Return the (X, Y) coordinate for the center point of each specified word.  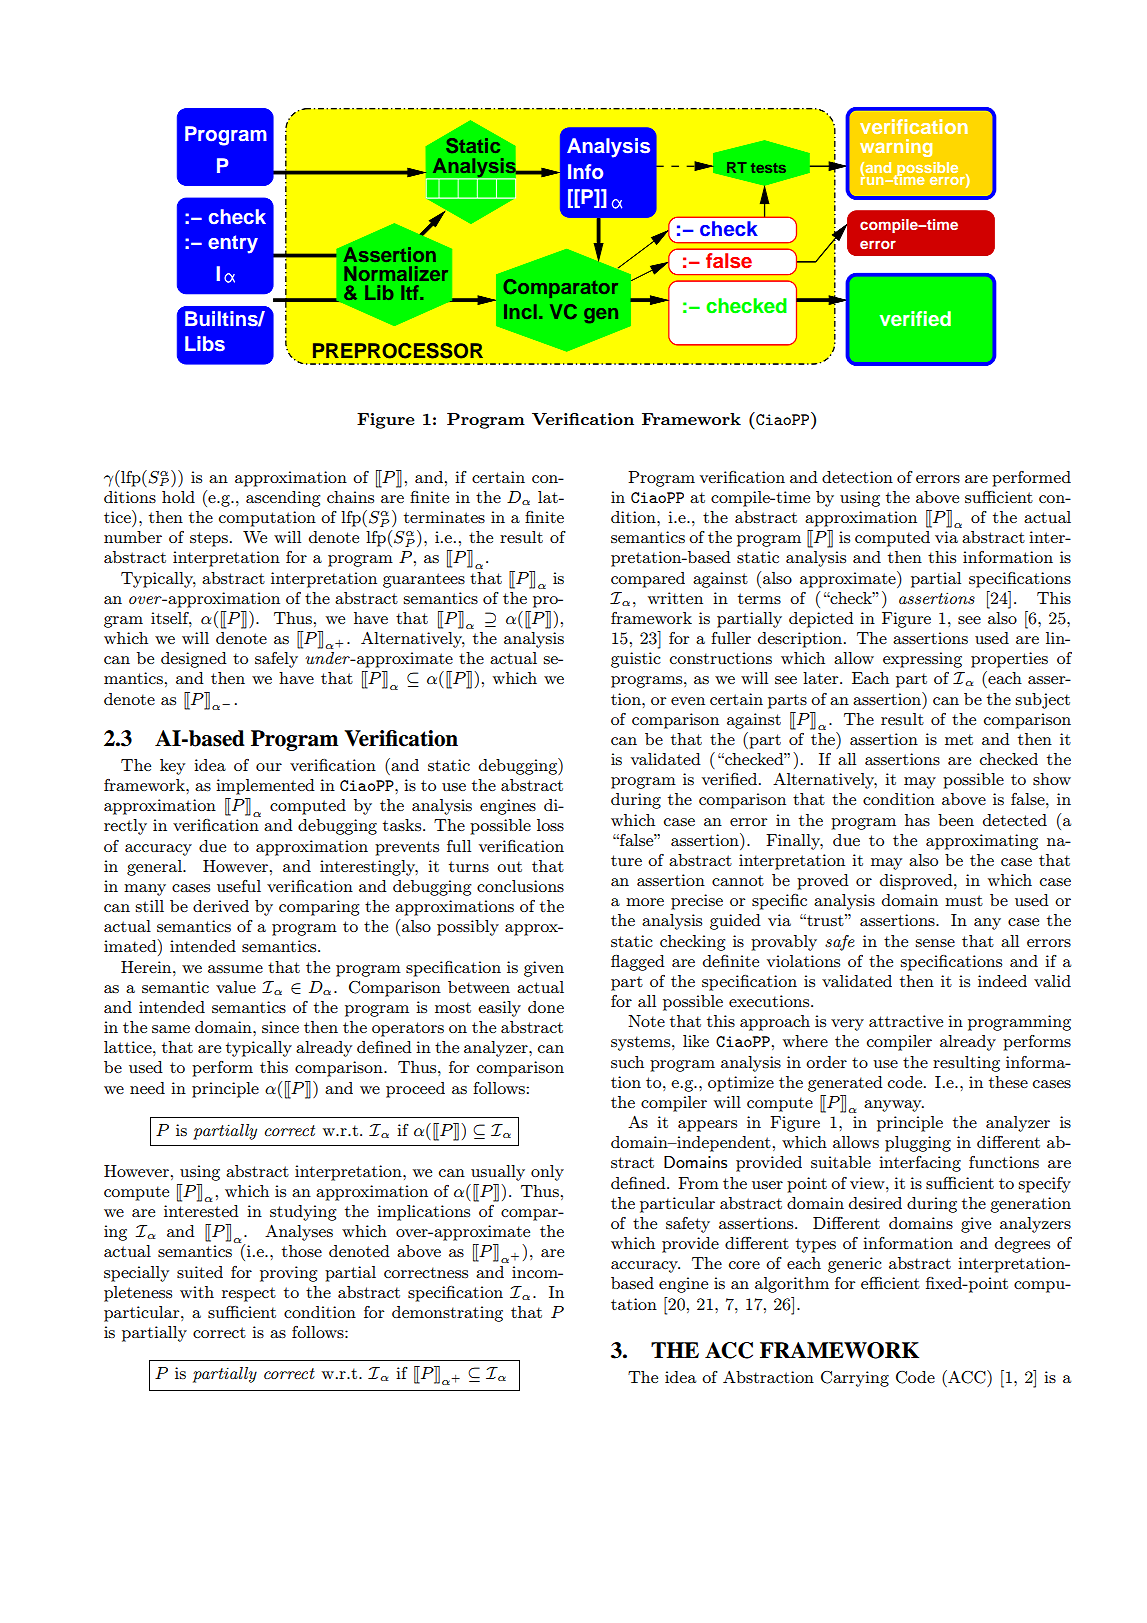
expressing (922, 660)
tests (768, 168)
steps (209, 539)
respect (249, 1294)
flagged (638, 963)
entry (233, 244)
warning (896, 148)
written (675, 598)
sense (935, 943)
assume (235, 969)
